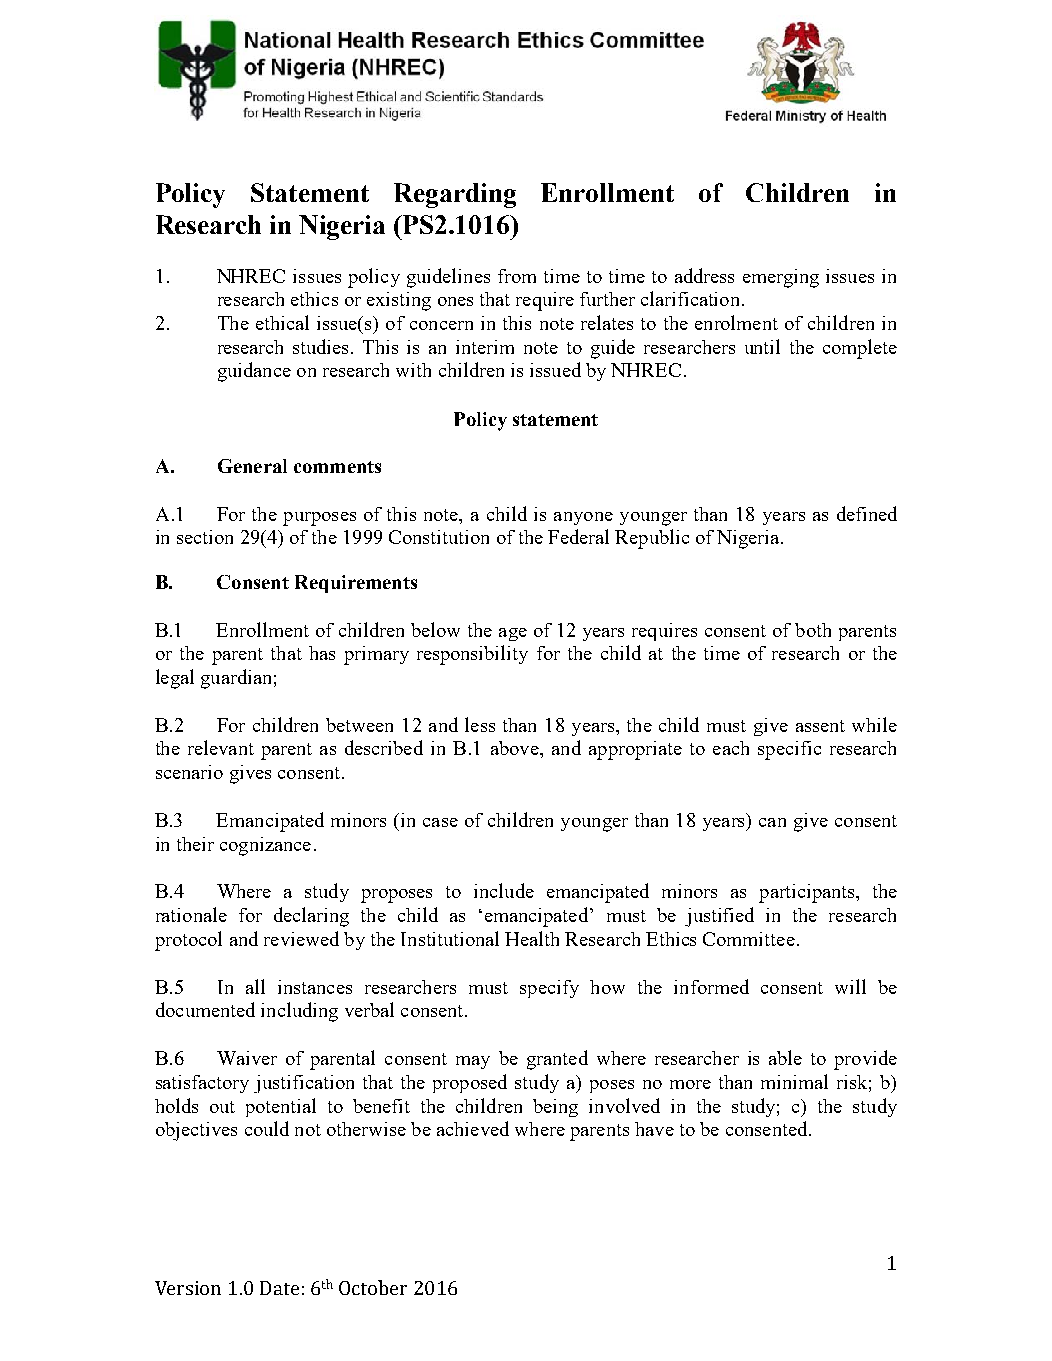 The width and height of the screenshot is (1052, 1361). What do you see at coordinates (279, 1288) in the screenshot?
I see `Date` at bounding box center [279, 1288].
